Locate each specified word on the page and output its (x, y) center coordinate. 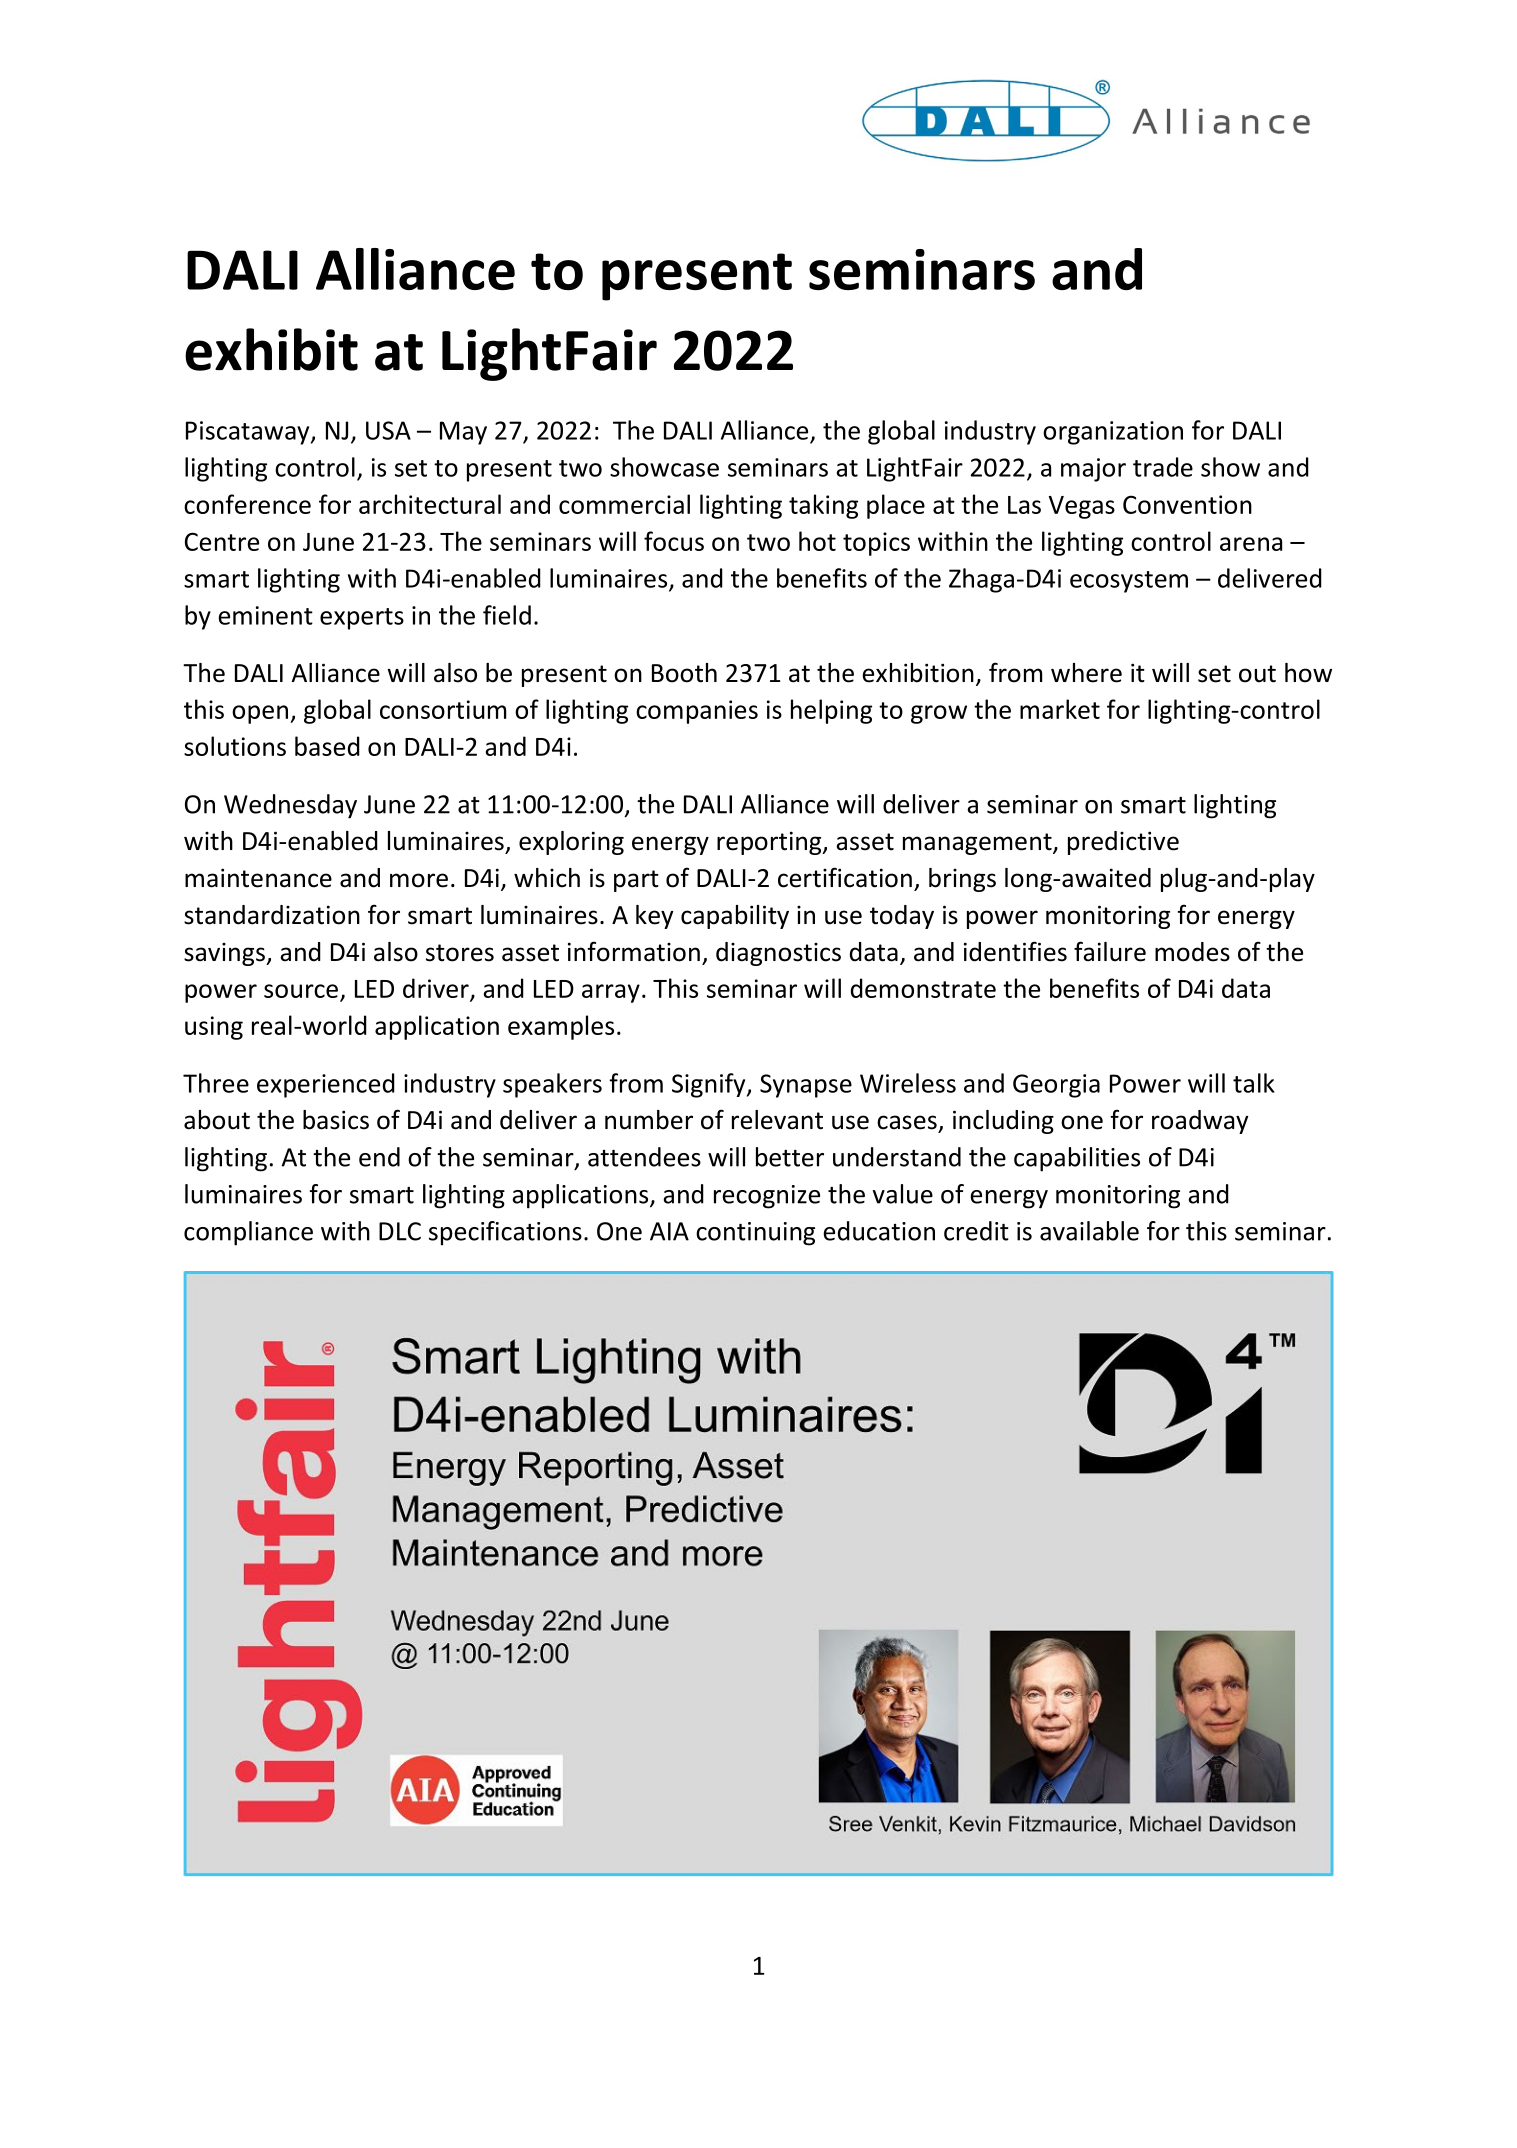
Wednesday (290, 806)
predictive (1123, 843)
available (1089, 1231)
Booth (684, 673)
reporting (770, 843)
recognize (767, 1197)
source (301, 991)
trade (1163, 467)
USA (388, 430)
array (611, 993)
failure (1110, 951)
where (1086, 673)
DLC (400, 1231)
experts (362, 619)
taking (823, 506)
